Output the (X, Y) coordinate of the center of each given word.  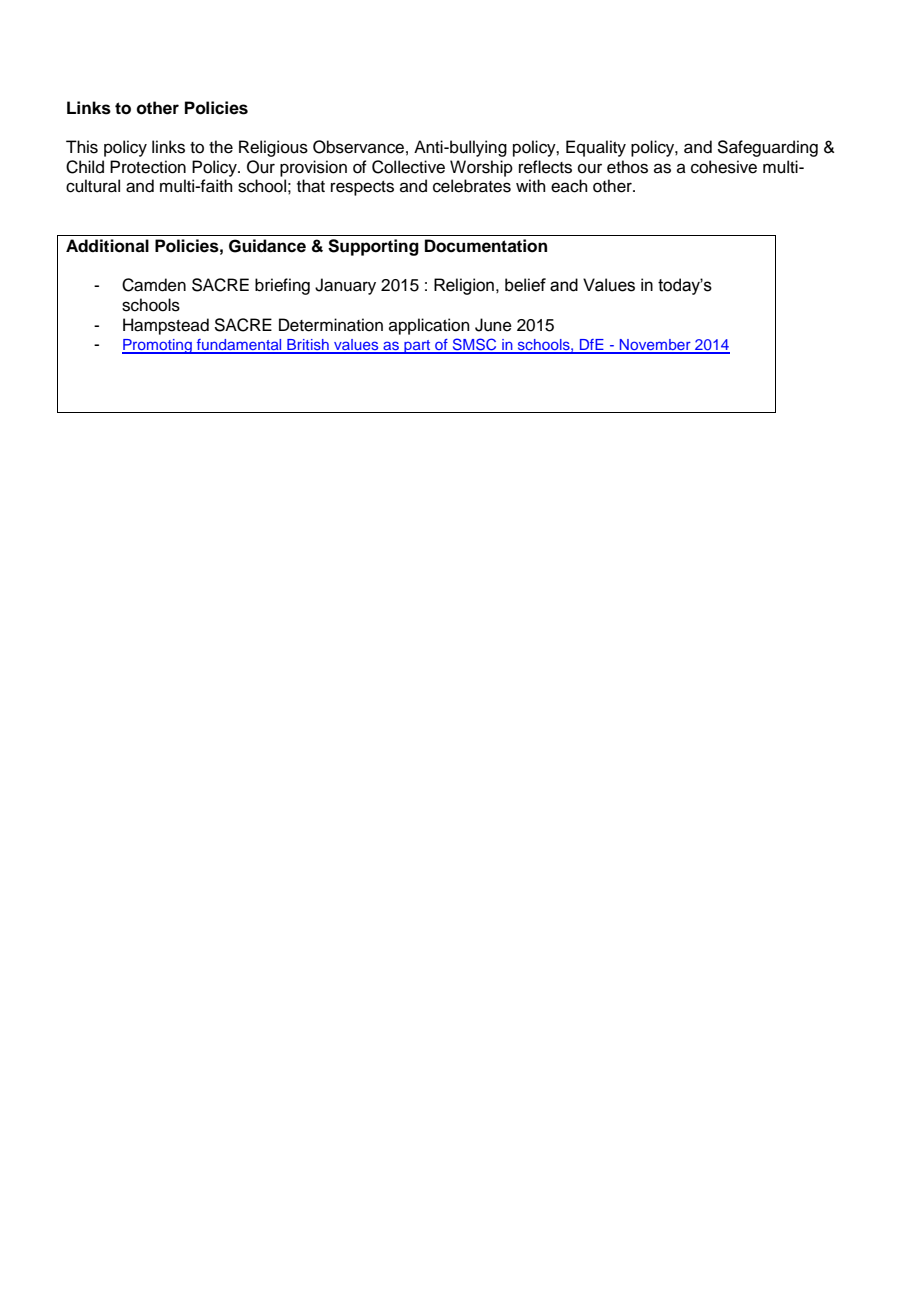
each (569, 186)
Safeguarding (767, 148)
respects (362, 188)
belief (525, 285)
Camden (154, 285)
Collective (408, 167)
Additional (107, 246)
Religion (464, 286)
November (655, 346)
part (417, 347)
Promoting (158, 346)
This (82, 147)
